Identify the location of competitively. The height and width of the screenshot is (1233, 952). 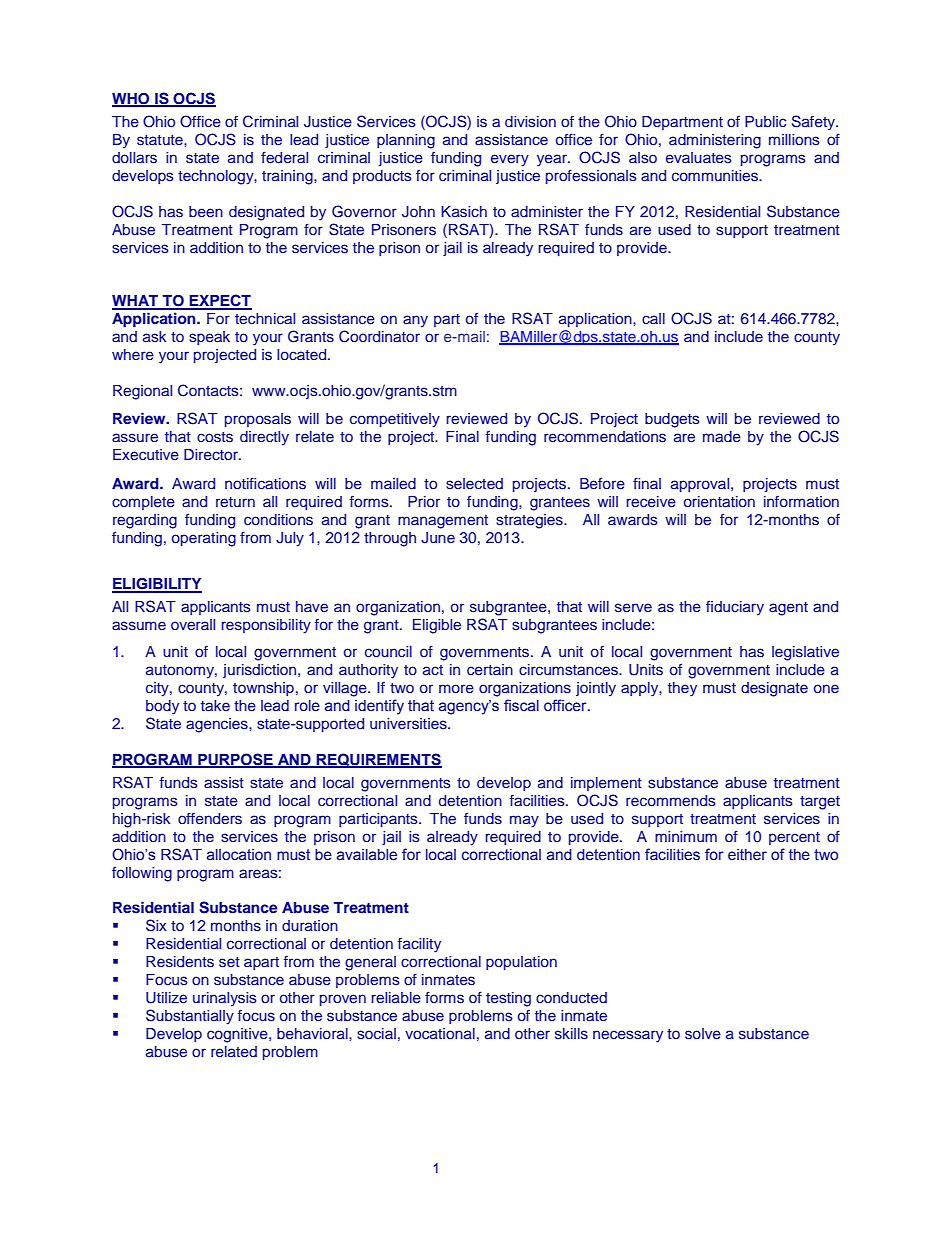
(395, 420).
